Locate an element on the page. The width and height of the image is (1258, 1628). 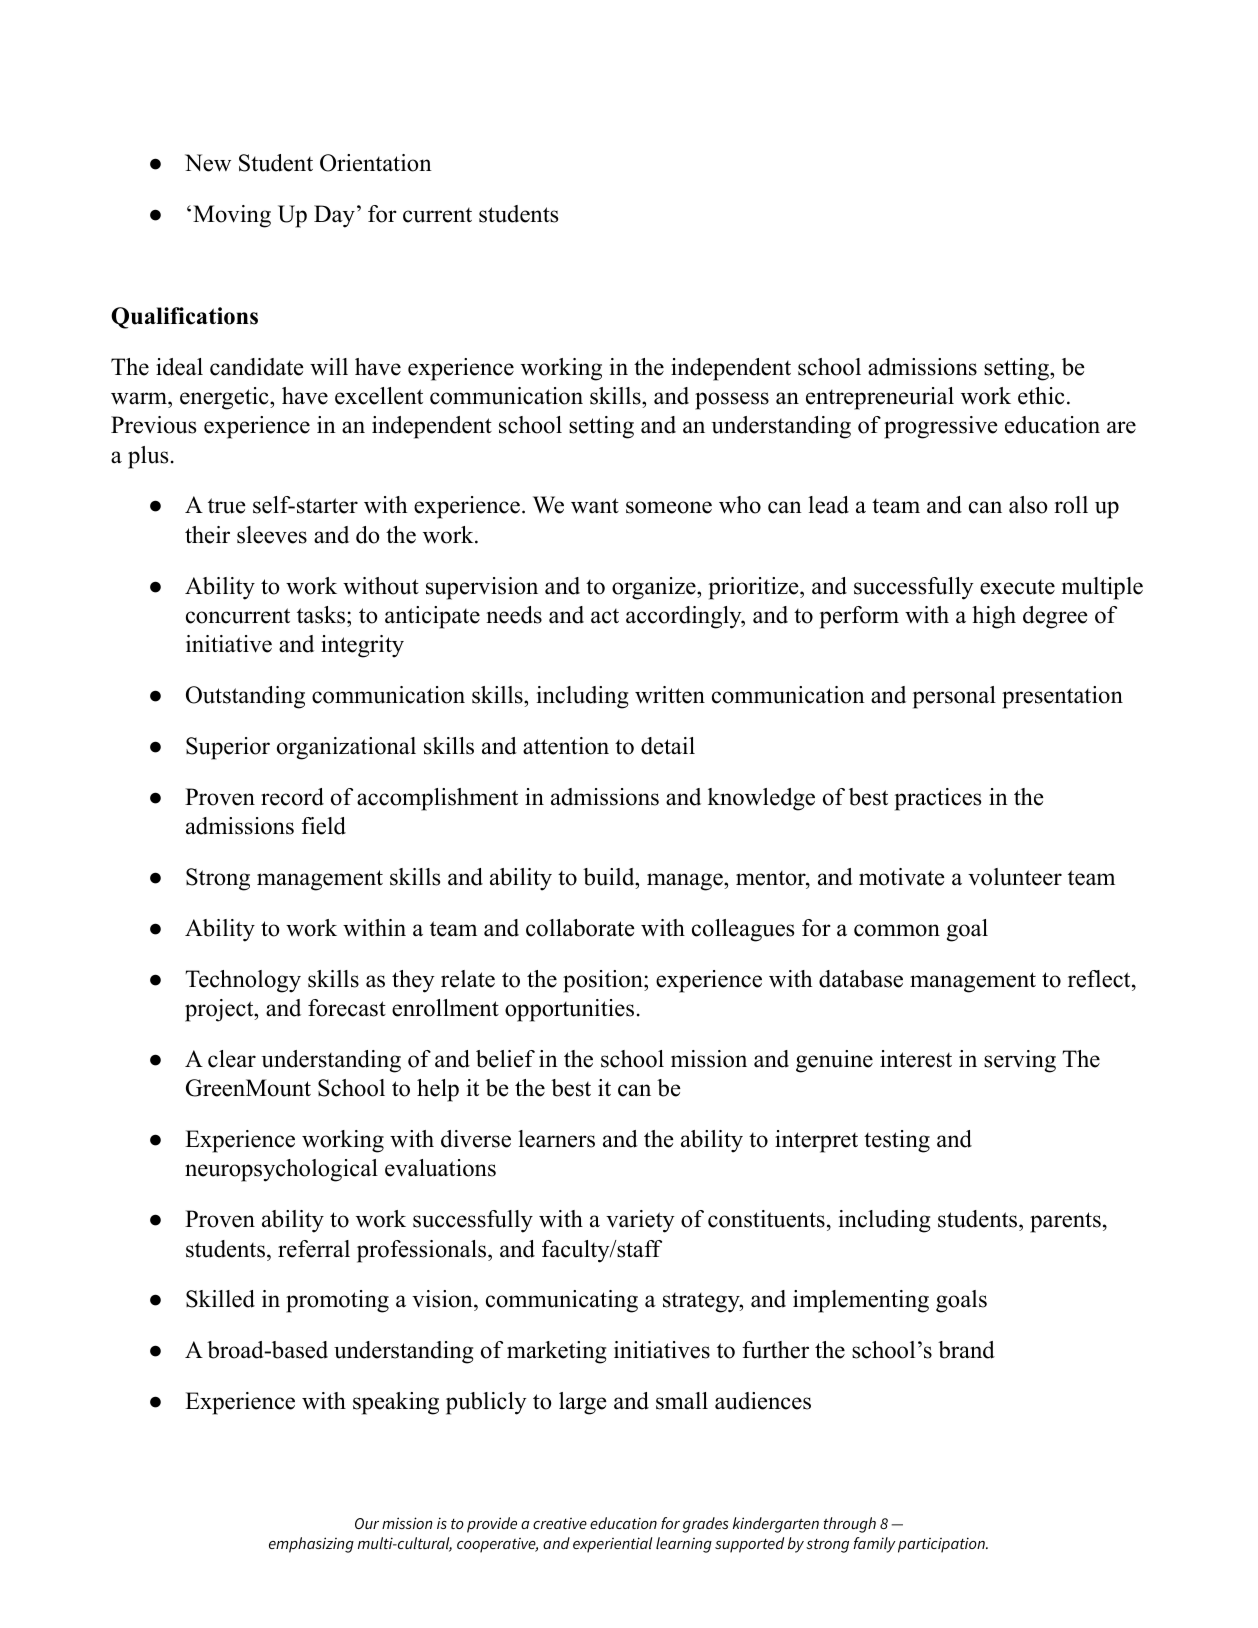
variety is located at coordinates (640, 1221).
